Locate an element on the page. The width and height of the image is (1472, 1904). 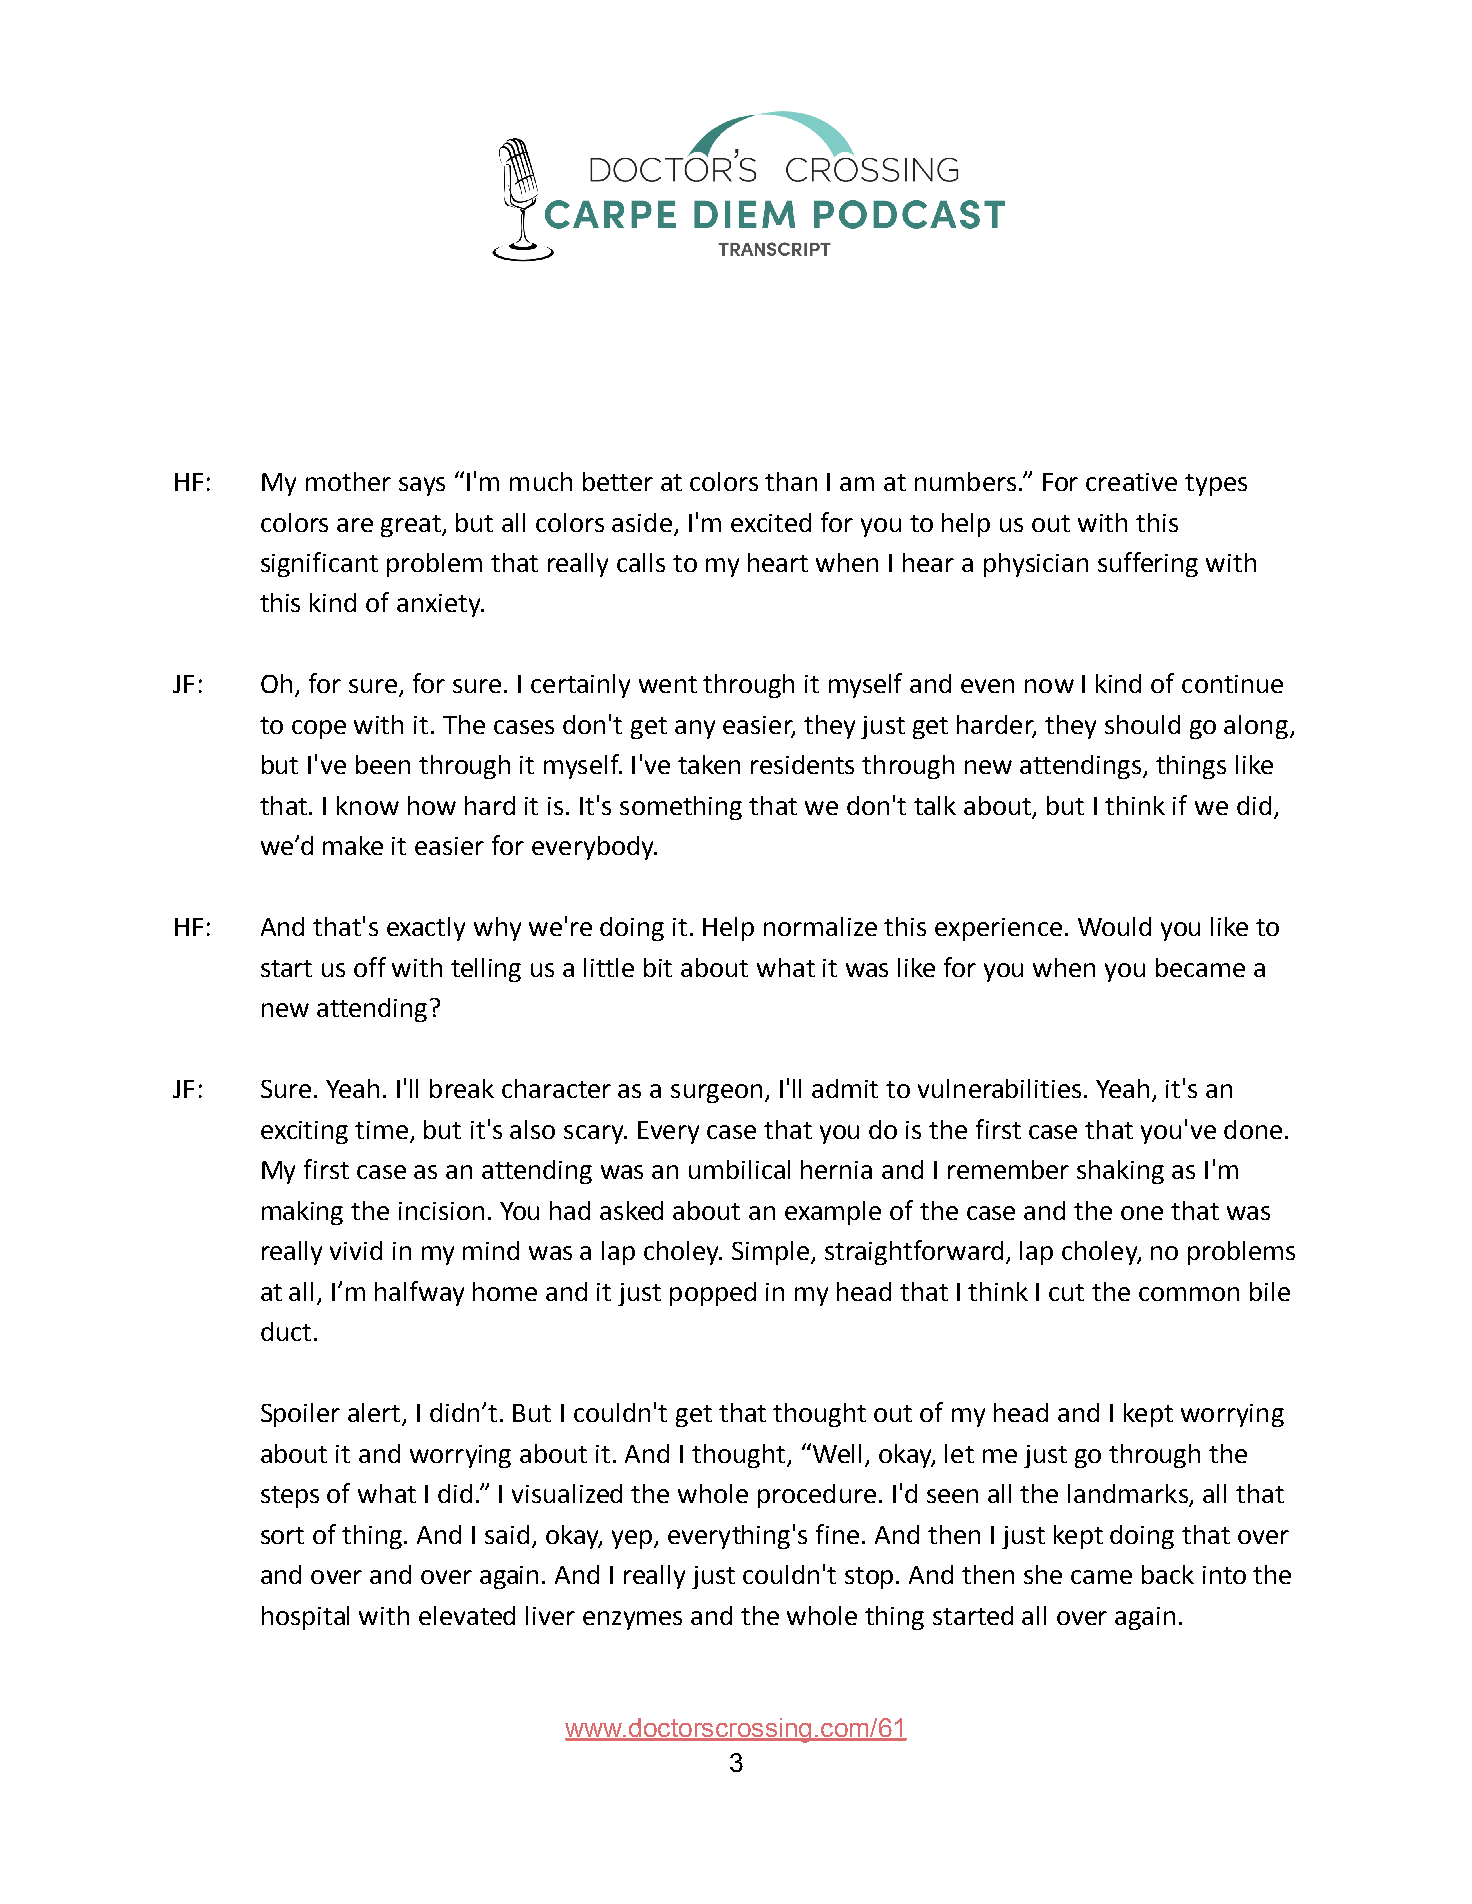
excited is located at coordinates (771, 522).
